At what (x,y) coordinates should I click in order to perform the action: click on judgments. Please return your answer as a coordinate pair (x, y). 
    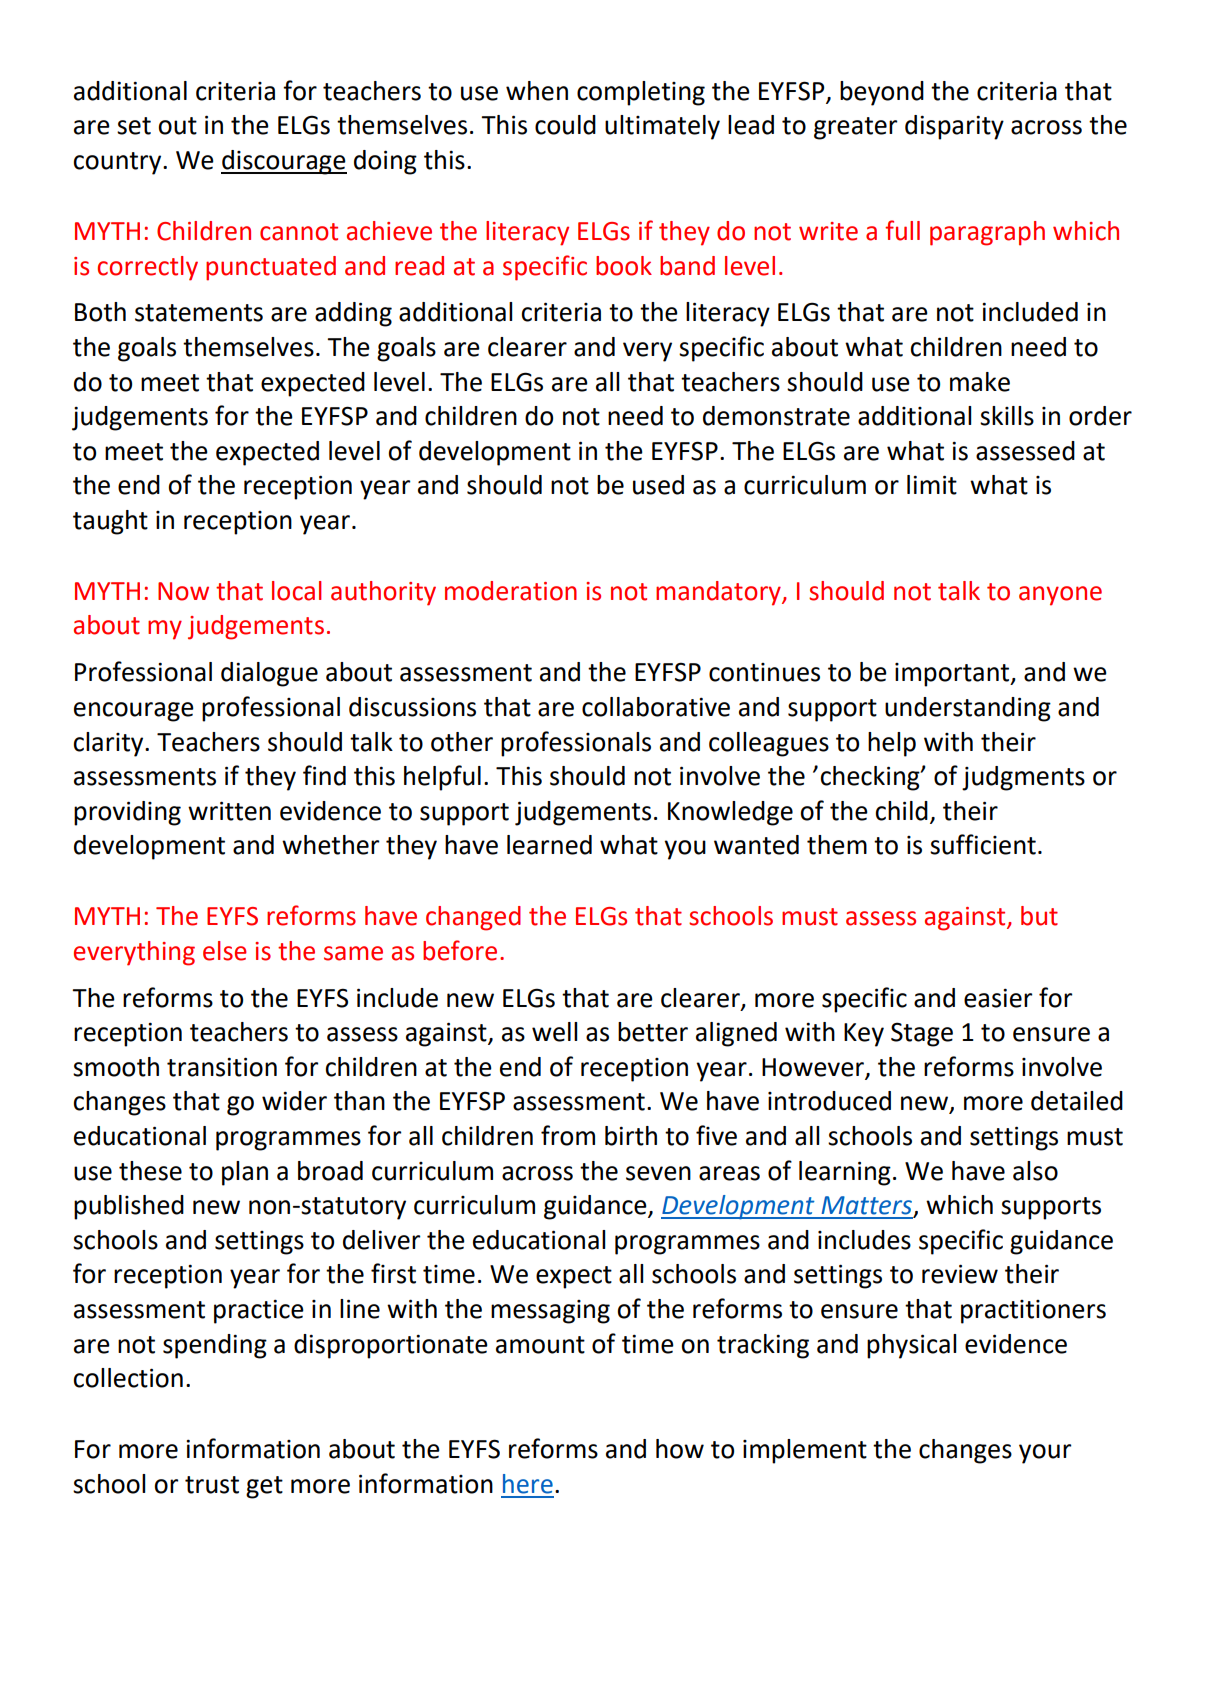
    Looking at the image, I should click on (1023, 778).
